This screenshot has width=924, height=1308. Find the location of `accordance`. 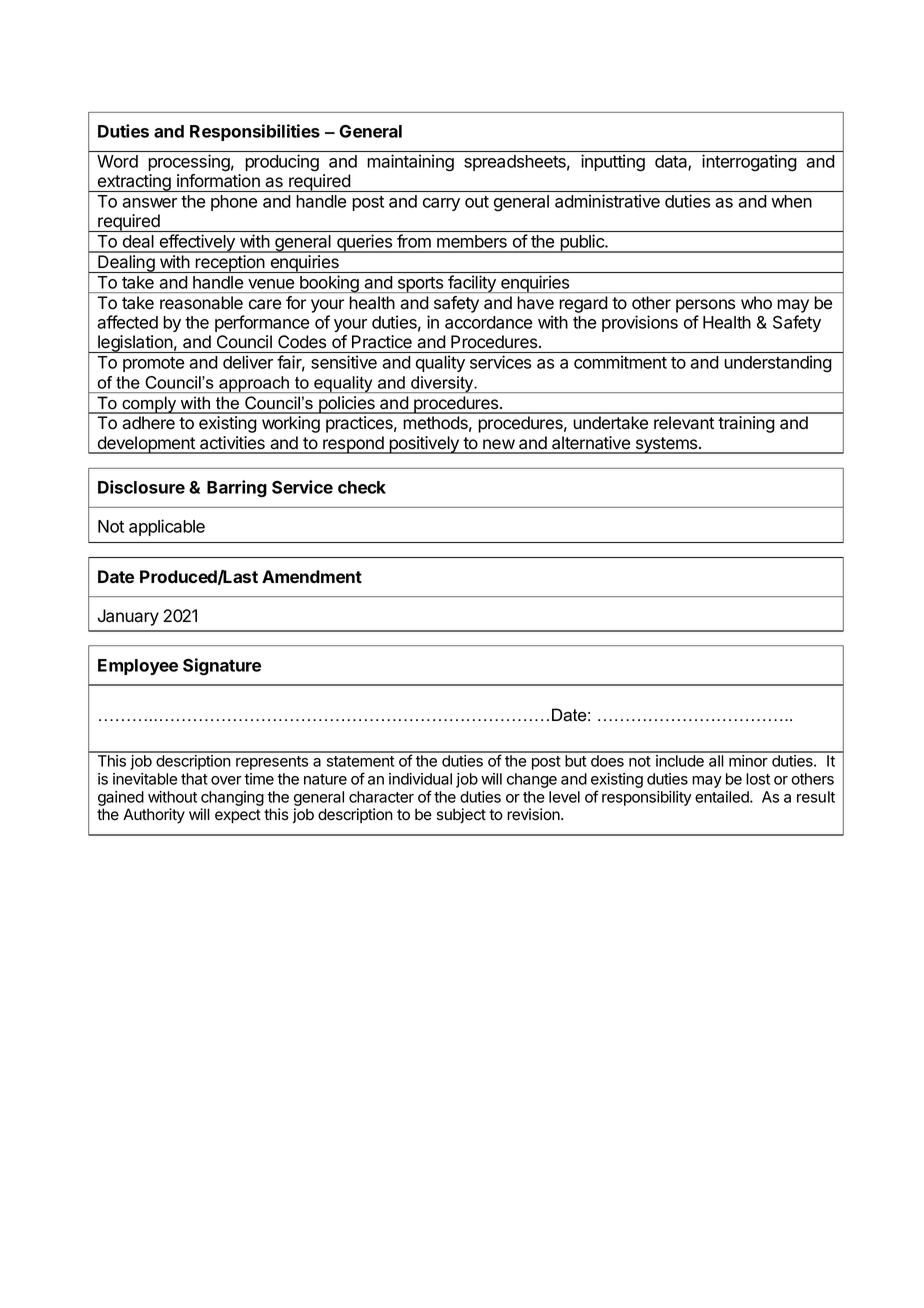

accordance is located at coordinates (488, 322).
